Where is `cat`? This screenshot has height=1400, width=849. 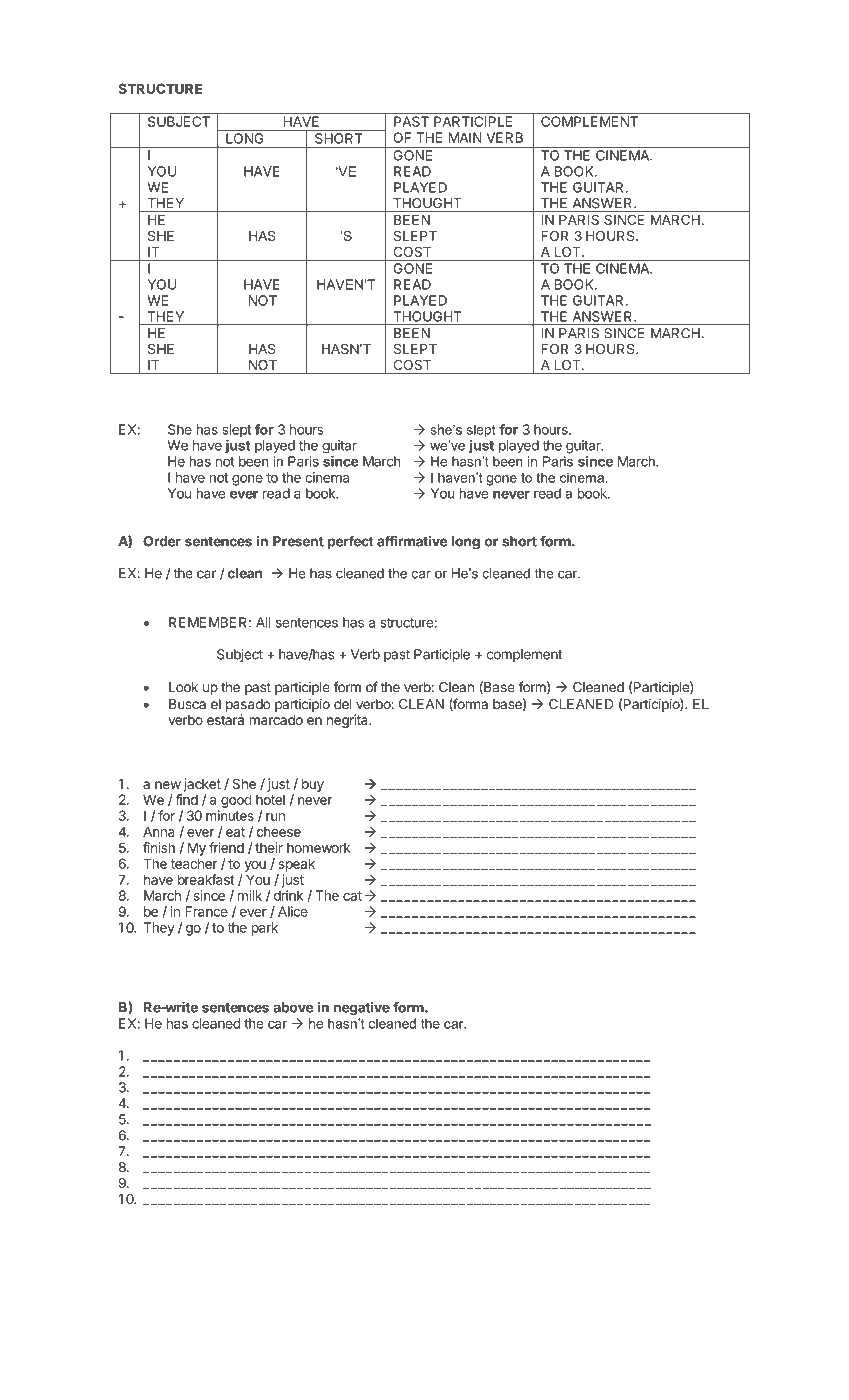 cat is located at coordinates (352, 896).
